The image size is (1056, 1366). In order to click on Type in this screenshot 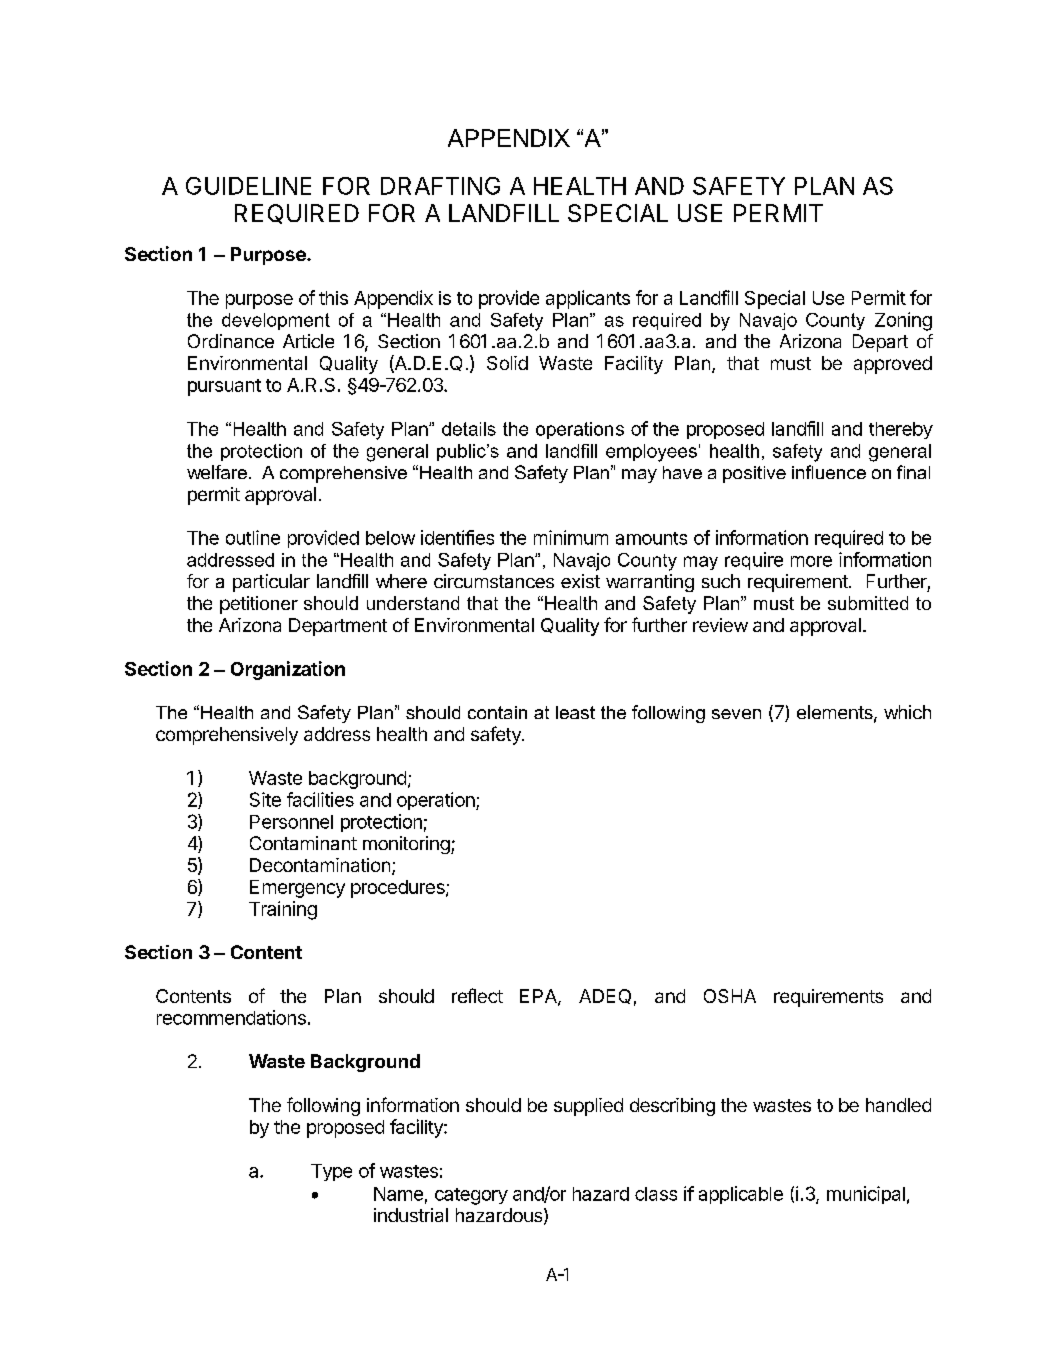, I will do `click(331, 1172)`.
